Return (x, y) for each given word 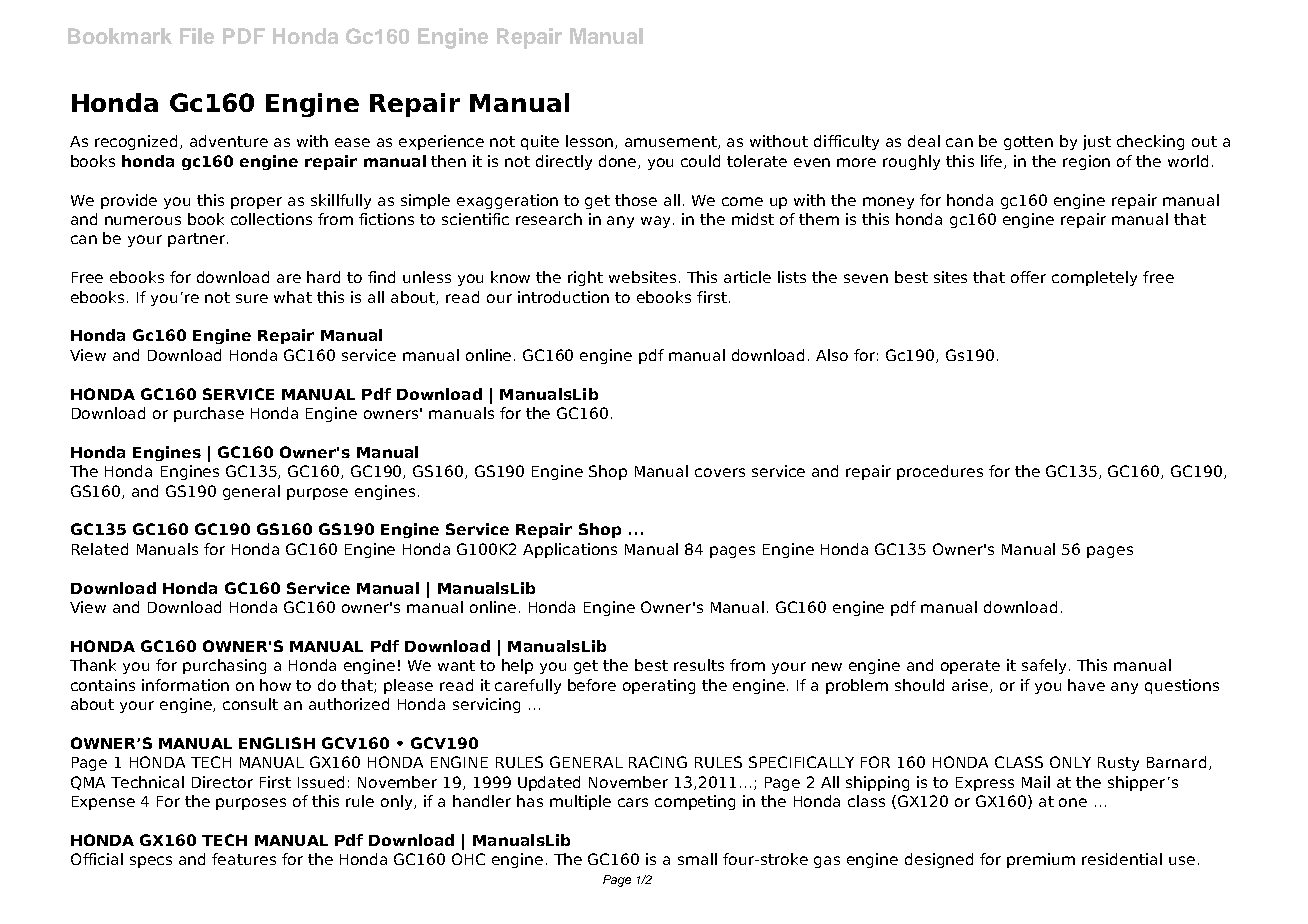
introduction (563, 297)
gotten (1028, 143)
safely (1046, 666)
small (697, 859)
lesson (591, 142)
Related (100, 549)
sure (252, 298)
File (197, 36)
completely (1094, 278)
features (244, 859)
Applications (570, 550)
